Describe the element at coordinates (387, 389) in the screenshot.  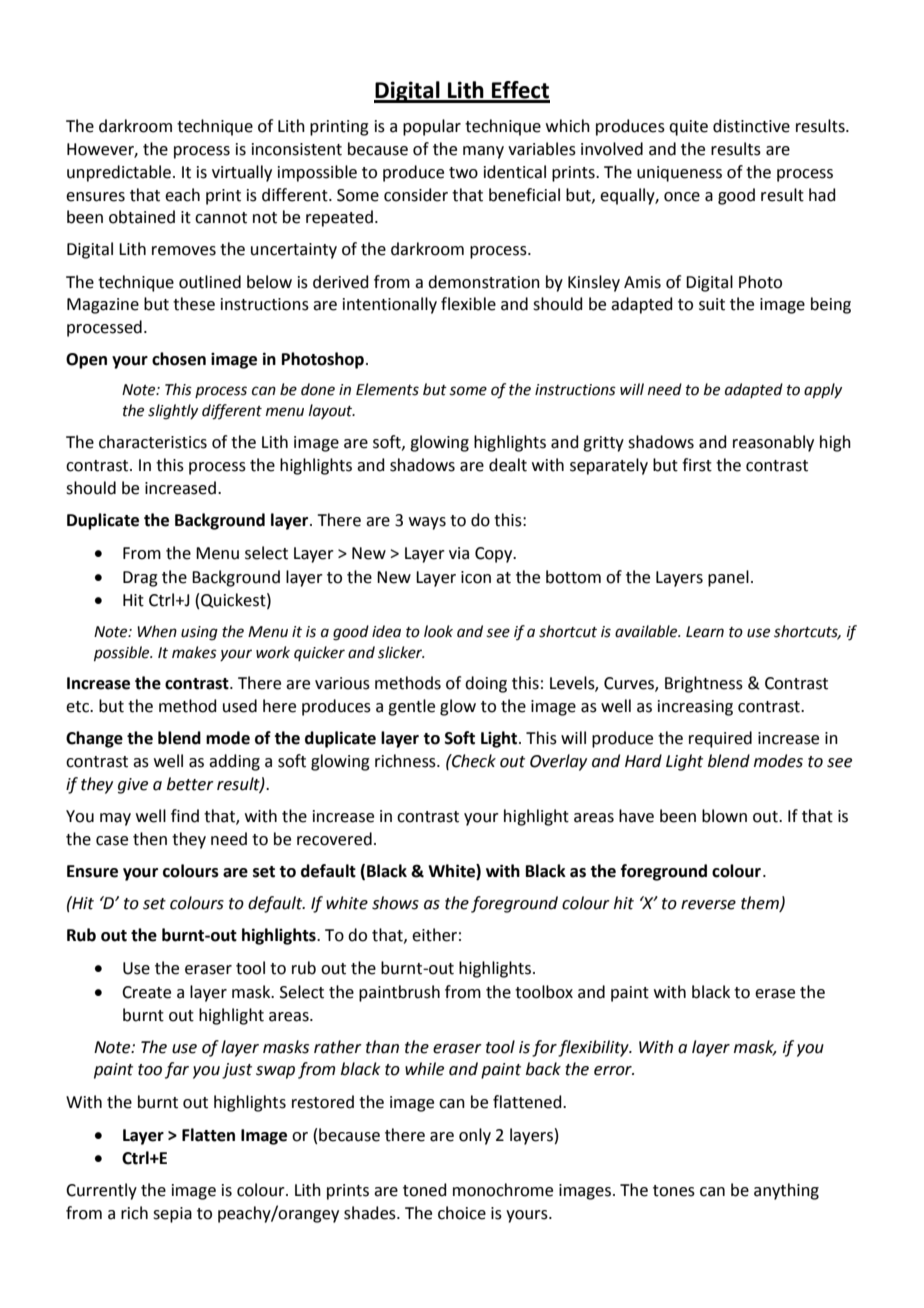
I see `Elements` at that location.
